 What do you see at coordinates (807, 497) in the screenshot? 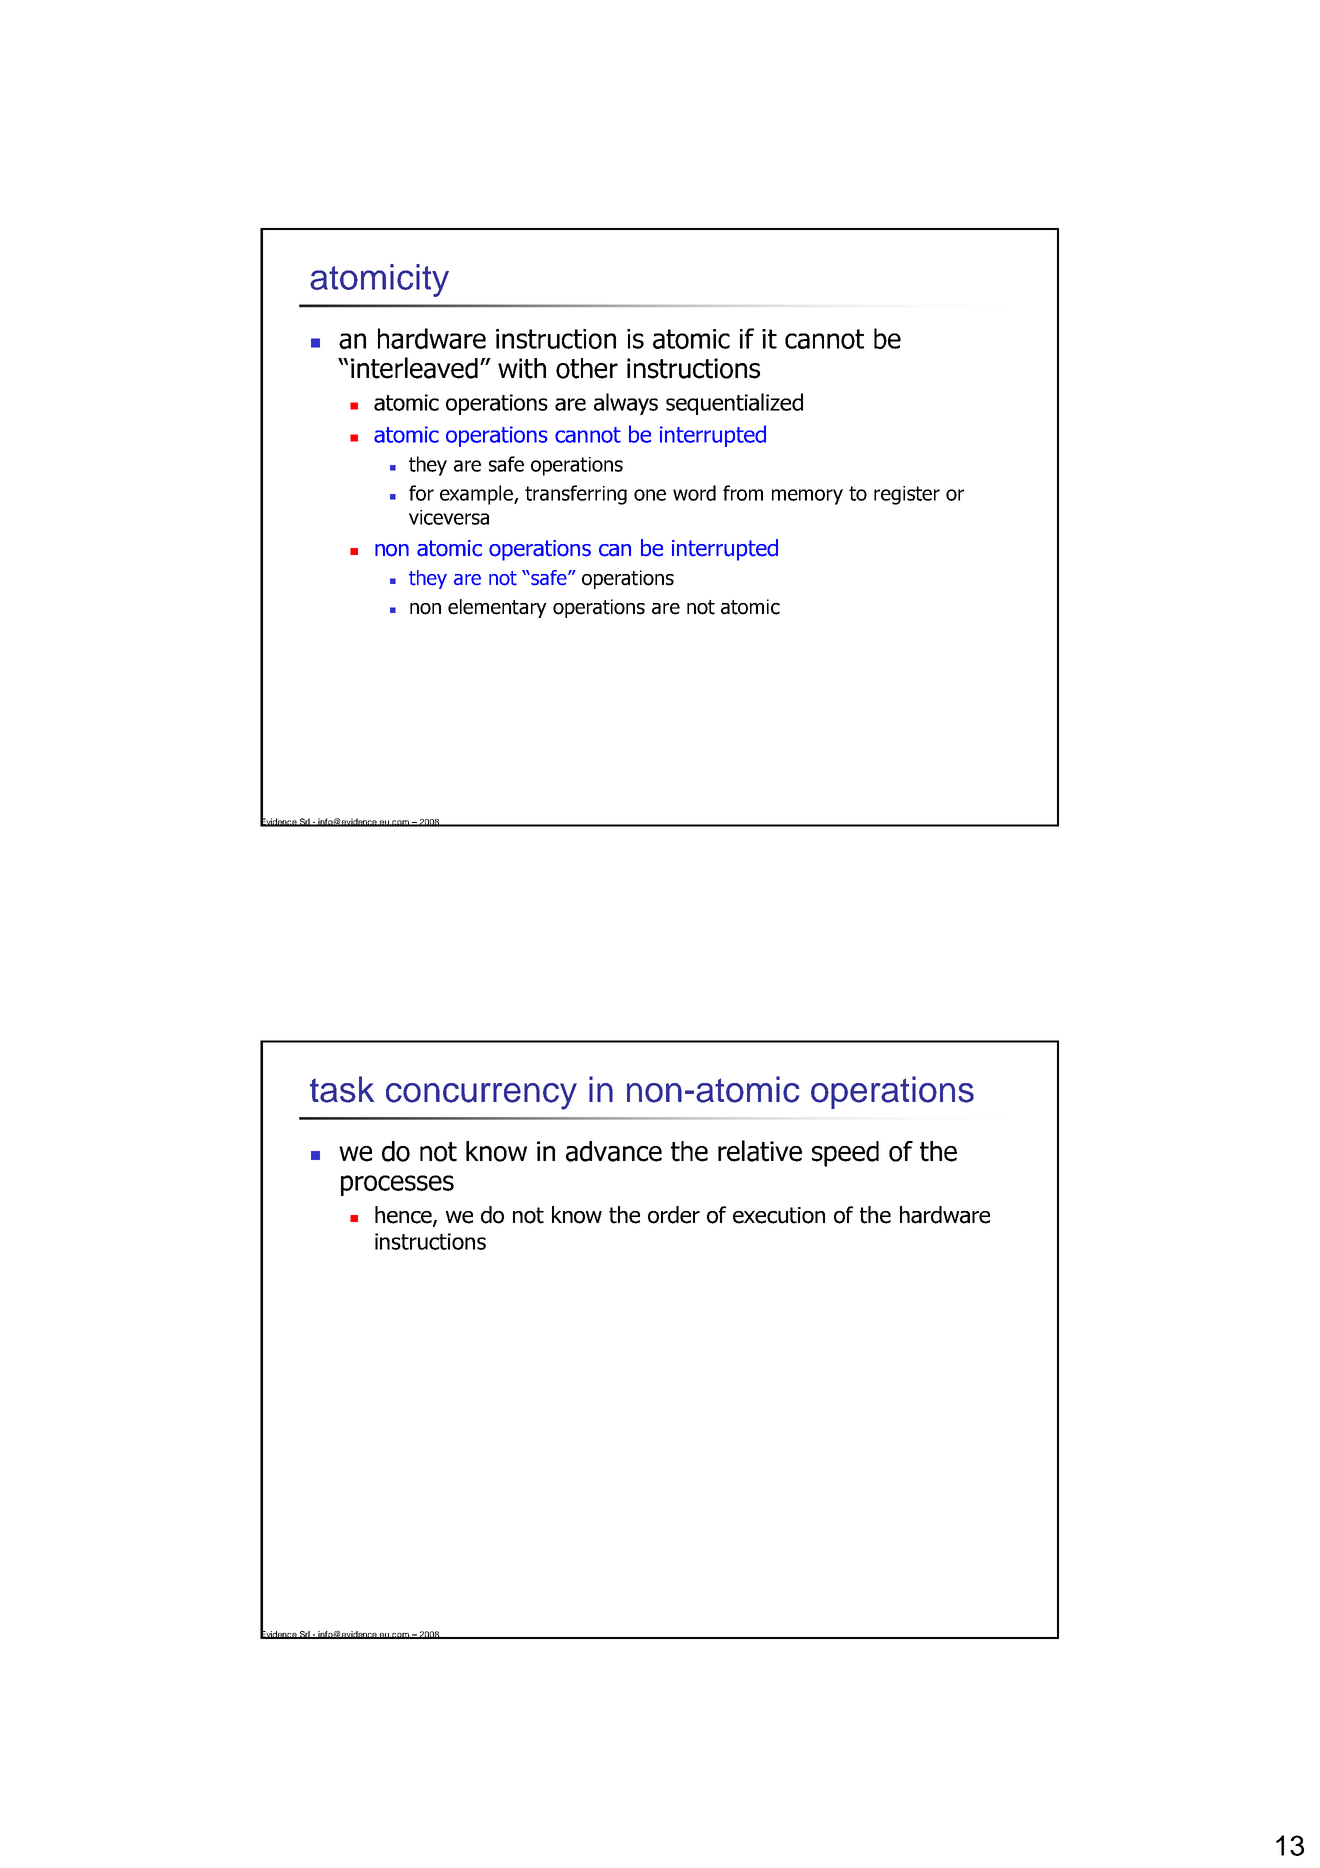
I see `memory` at bounding box center [807, 497].
